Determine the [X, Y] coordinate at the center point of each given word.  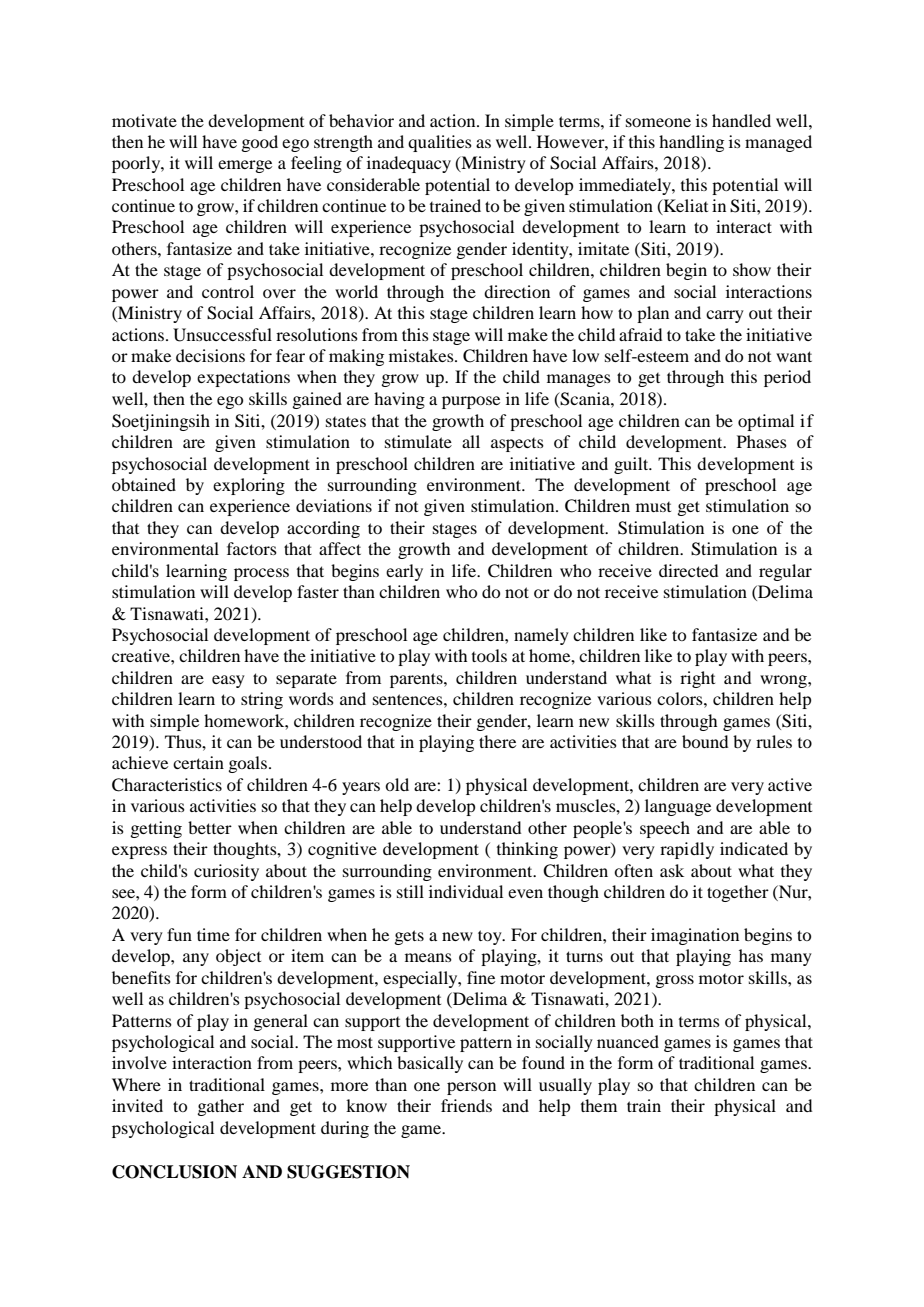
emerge [245, 166]
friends [466, 1105]
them [599, 1105]
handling [691, 143]
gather [220, 1107]
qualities [440, 143]
